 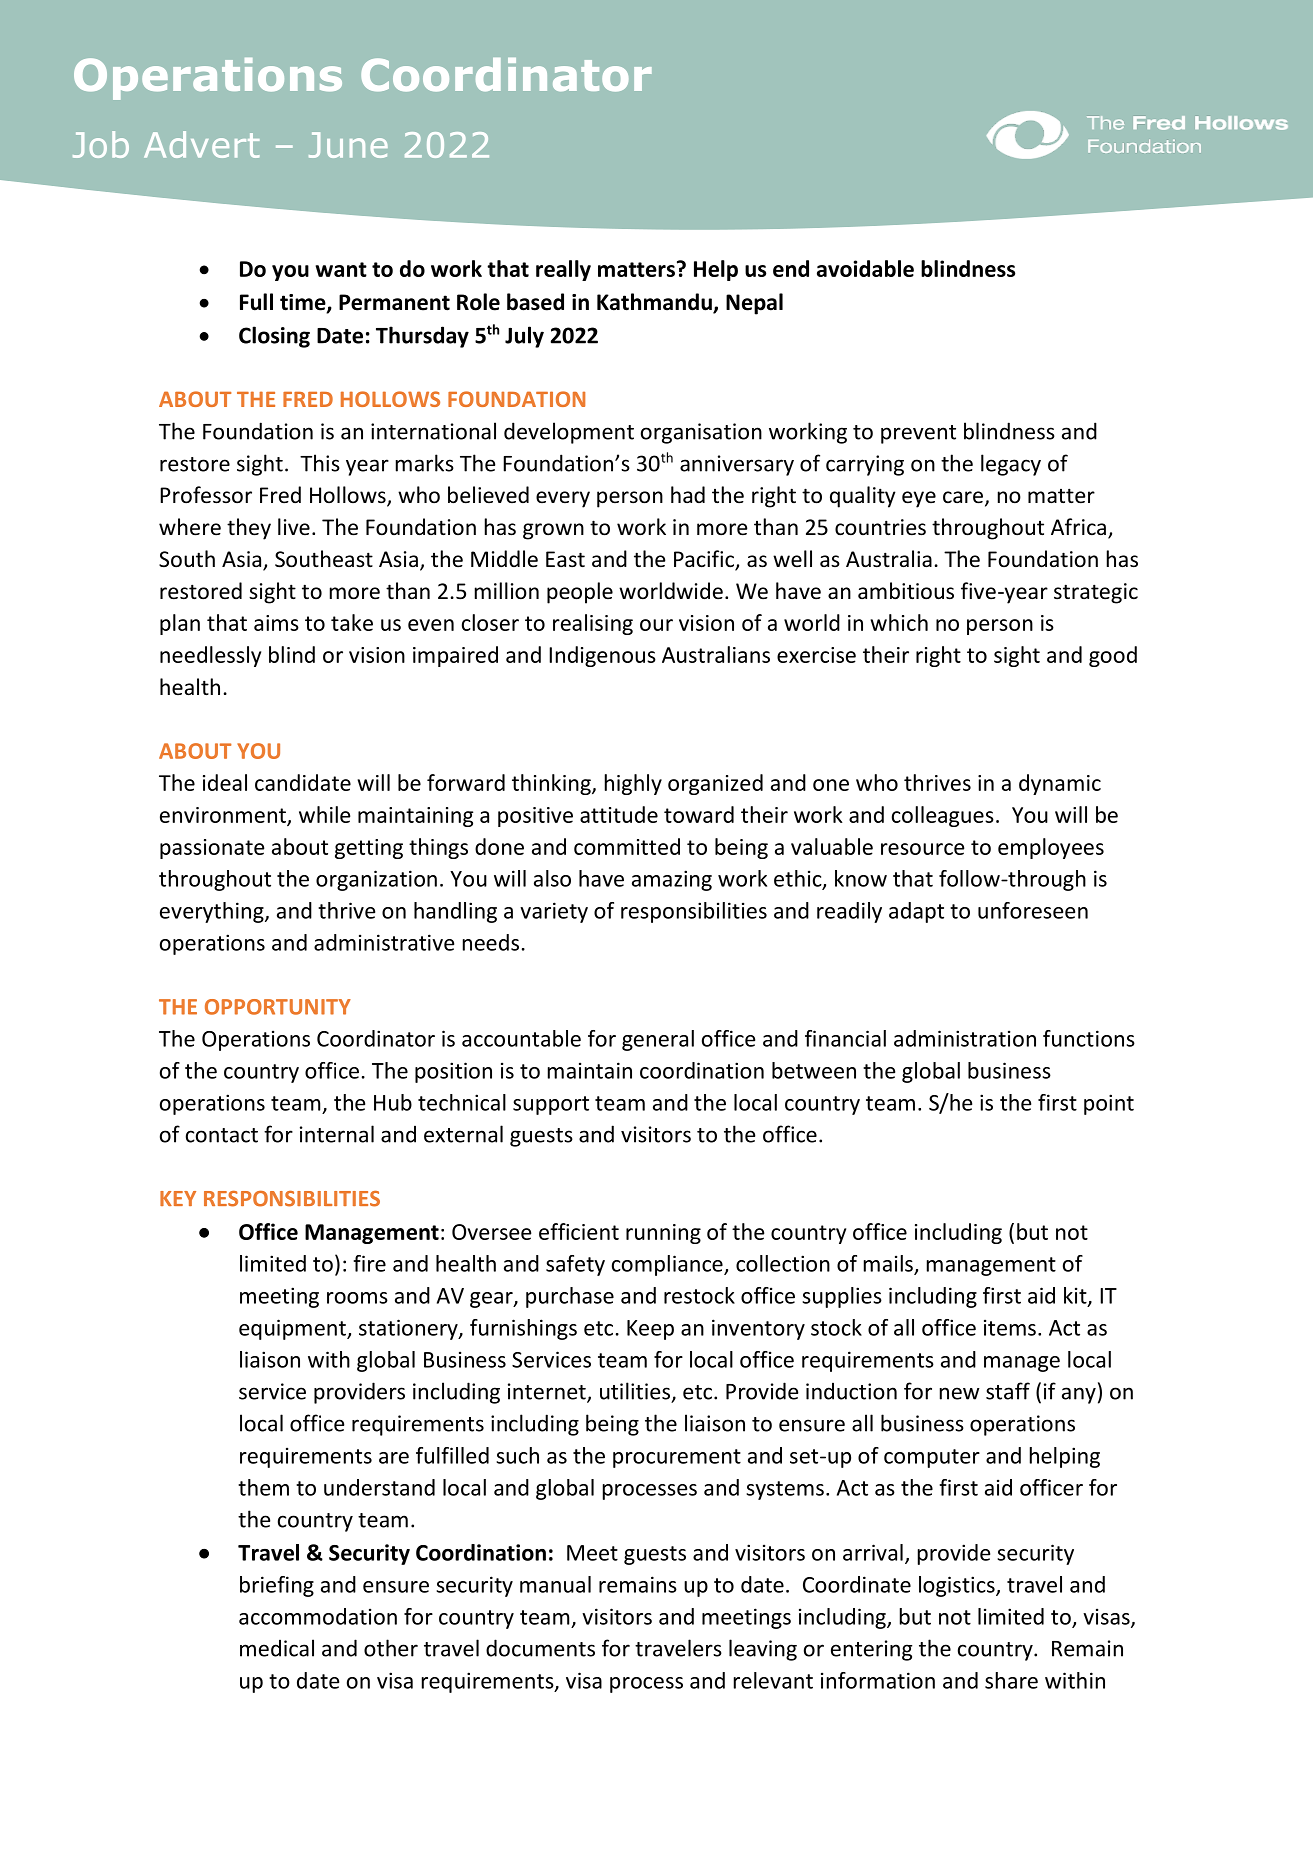 I want to click on medical, so click(x=277, y=1648).
